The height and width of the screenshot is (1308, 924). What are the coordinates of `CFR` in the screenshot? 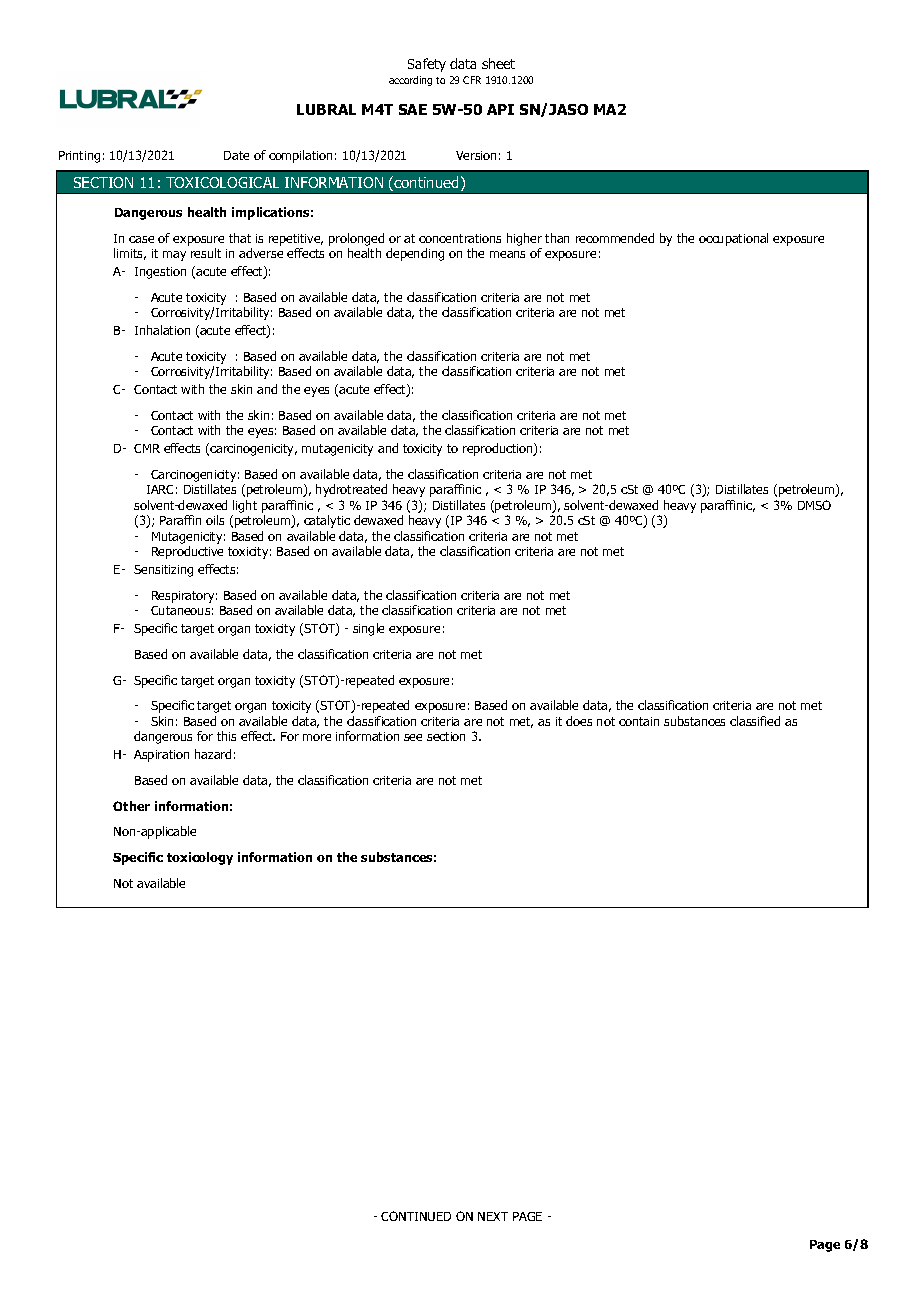 It's located at (472, 80).
